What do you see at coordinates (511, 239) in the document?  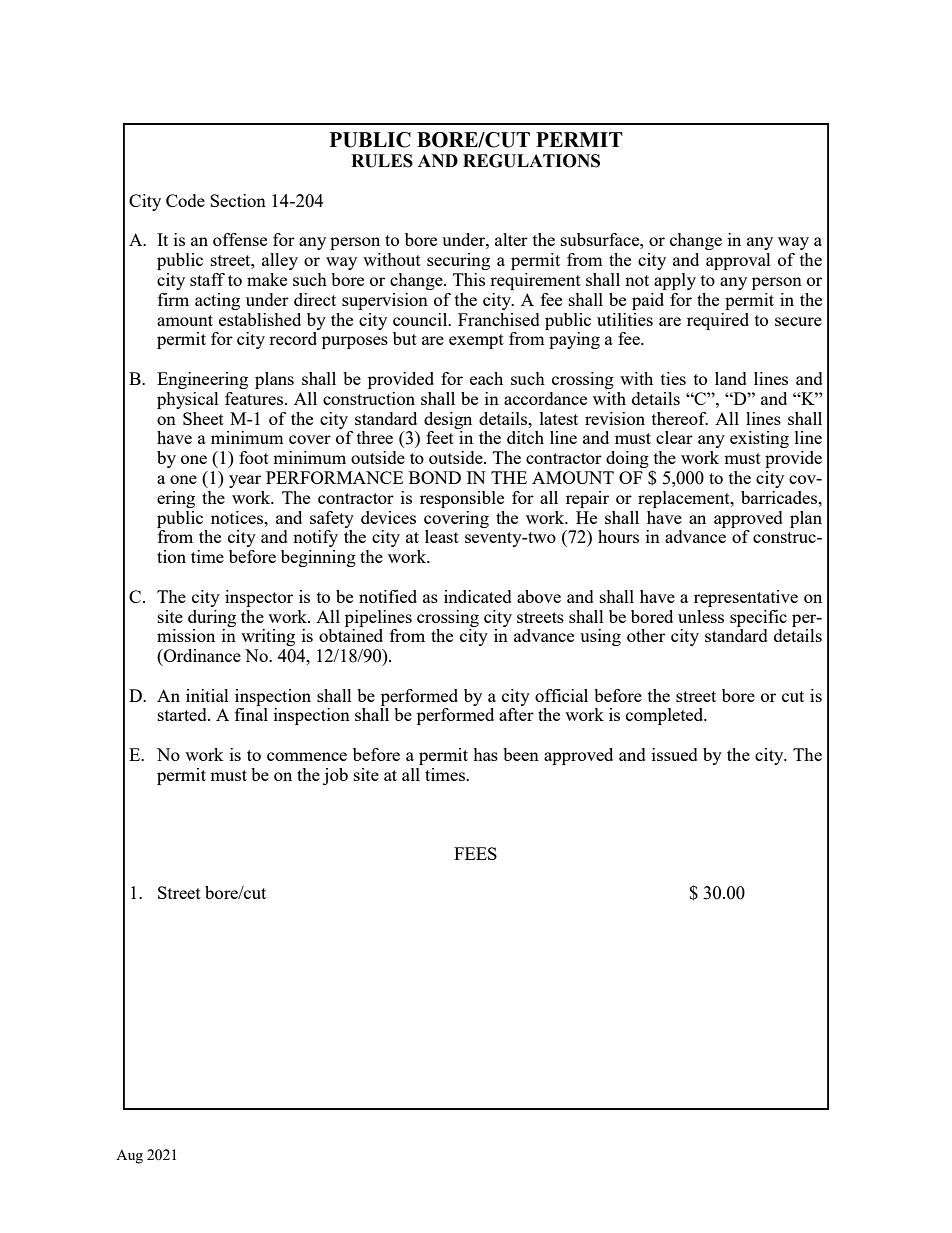 I see `alter` at bounding box center [511, 239].
